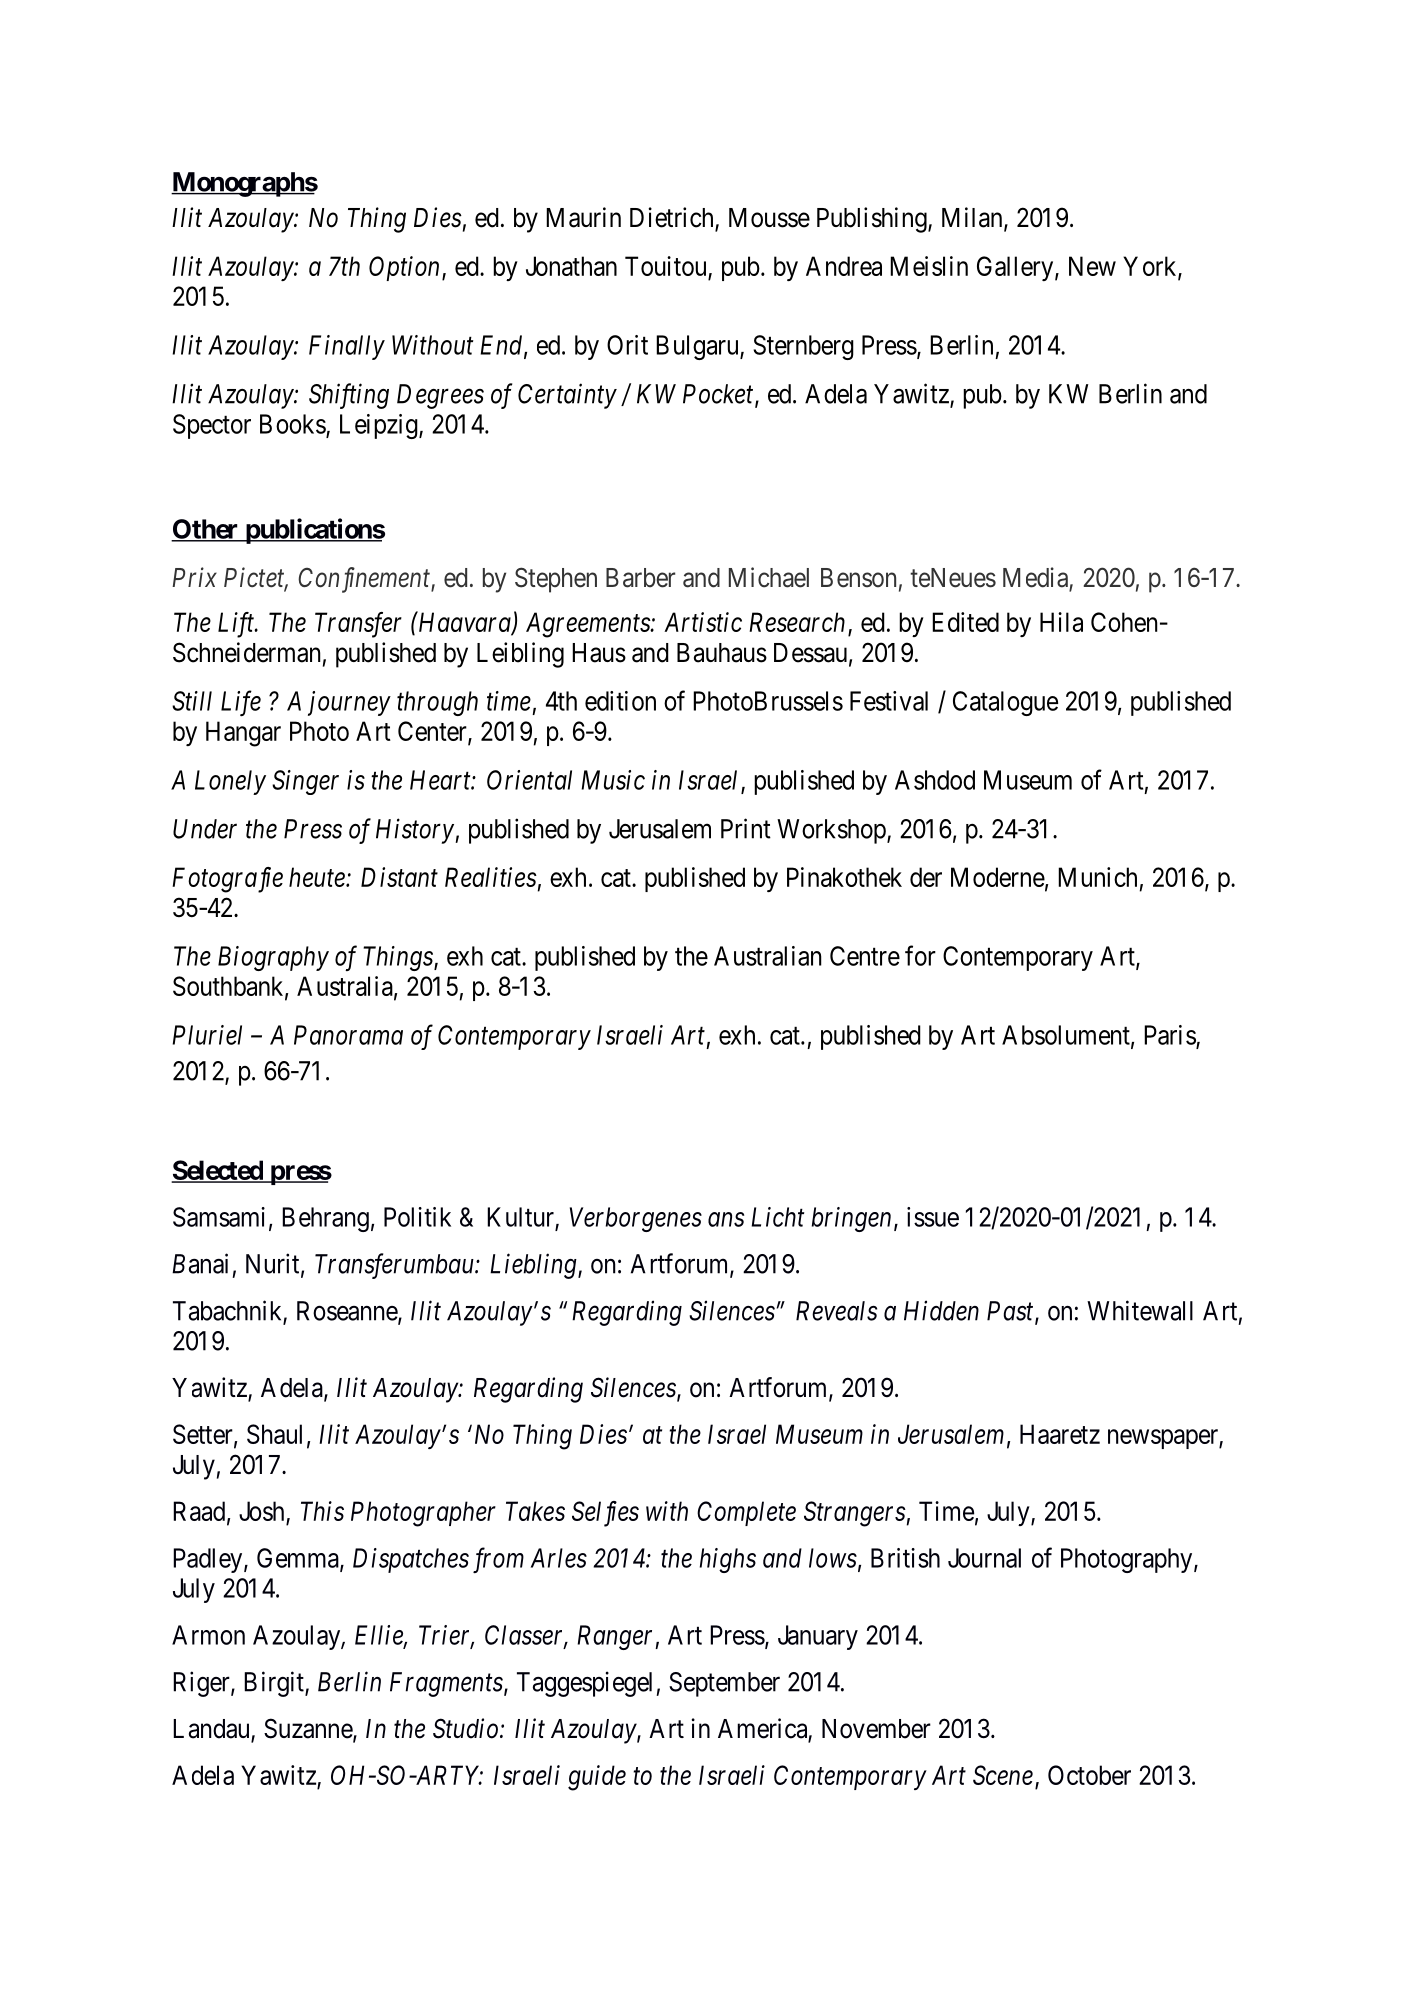 Image resolution: width=1417 pixels, height=2005 pixels. I want to click on September, so click(724, 1684).
